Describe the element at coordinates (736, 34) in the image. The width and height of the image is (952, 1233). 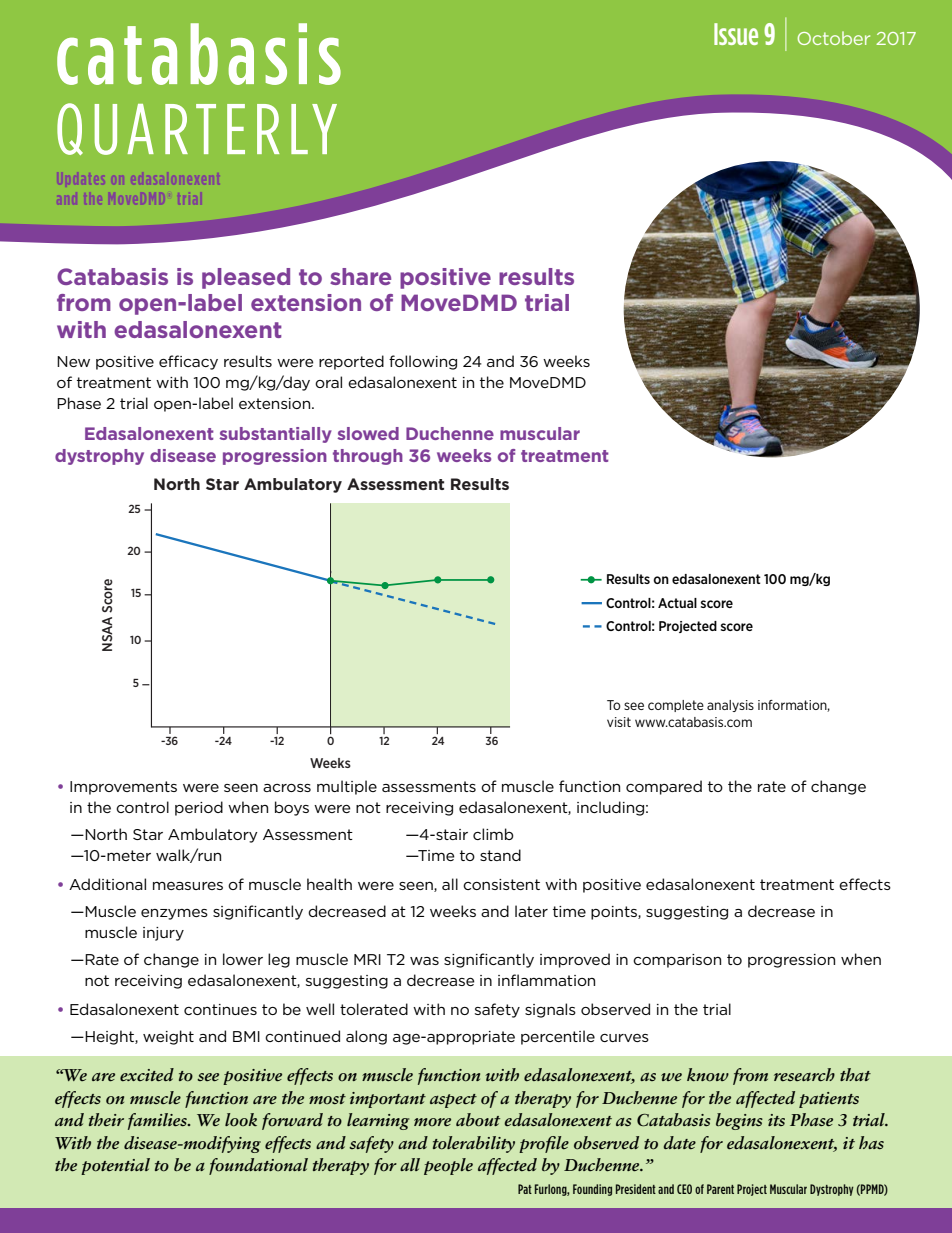
I see `Issue` at that location.
